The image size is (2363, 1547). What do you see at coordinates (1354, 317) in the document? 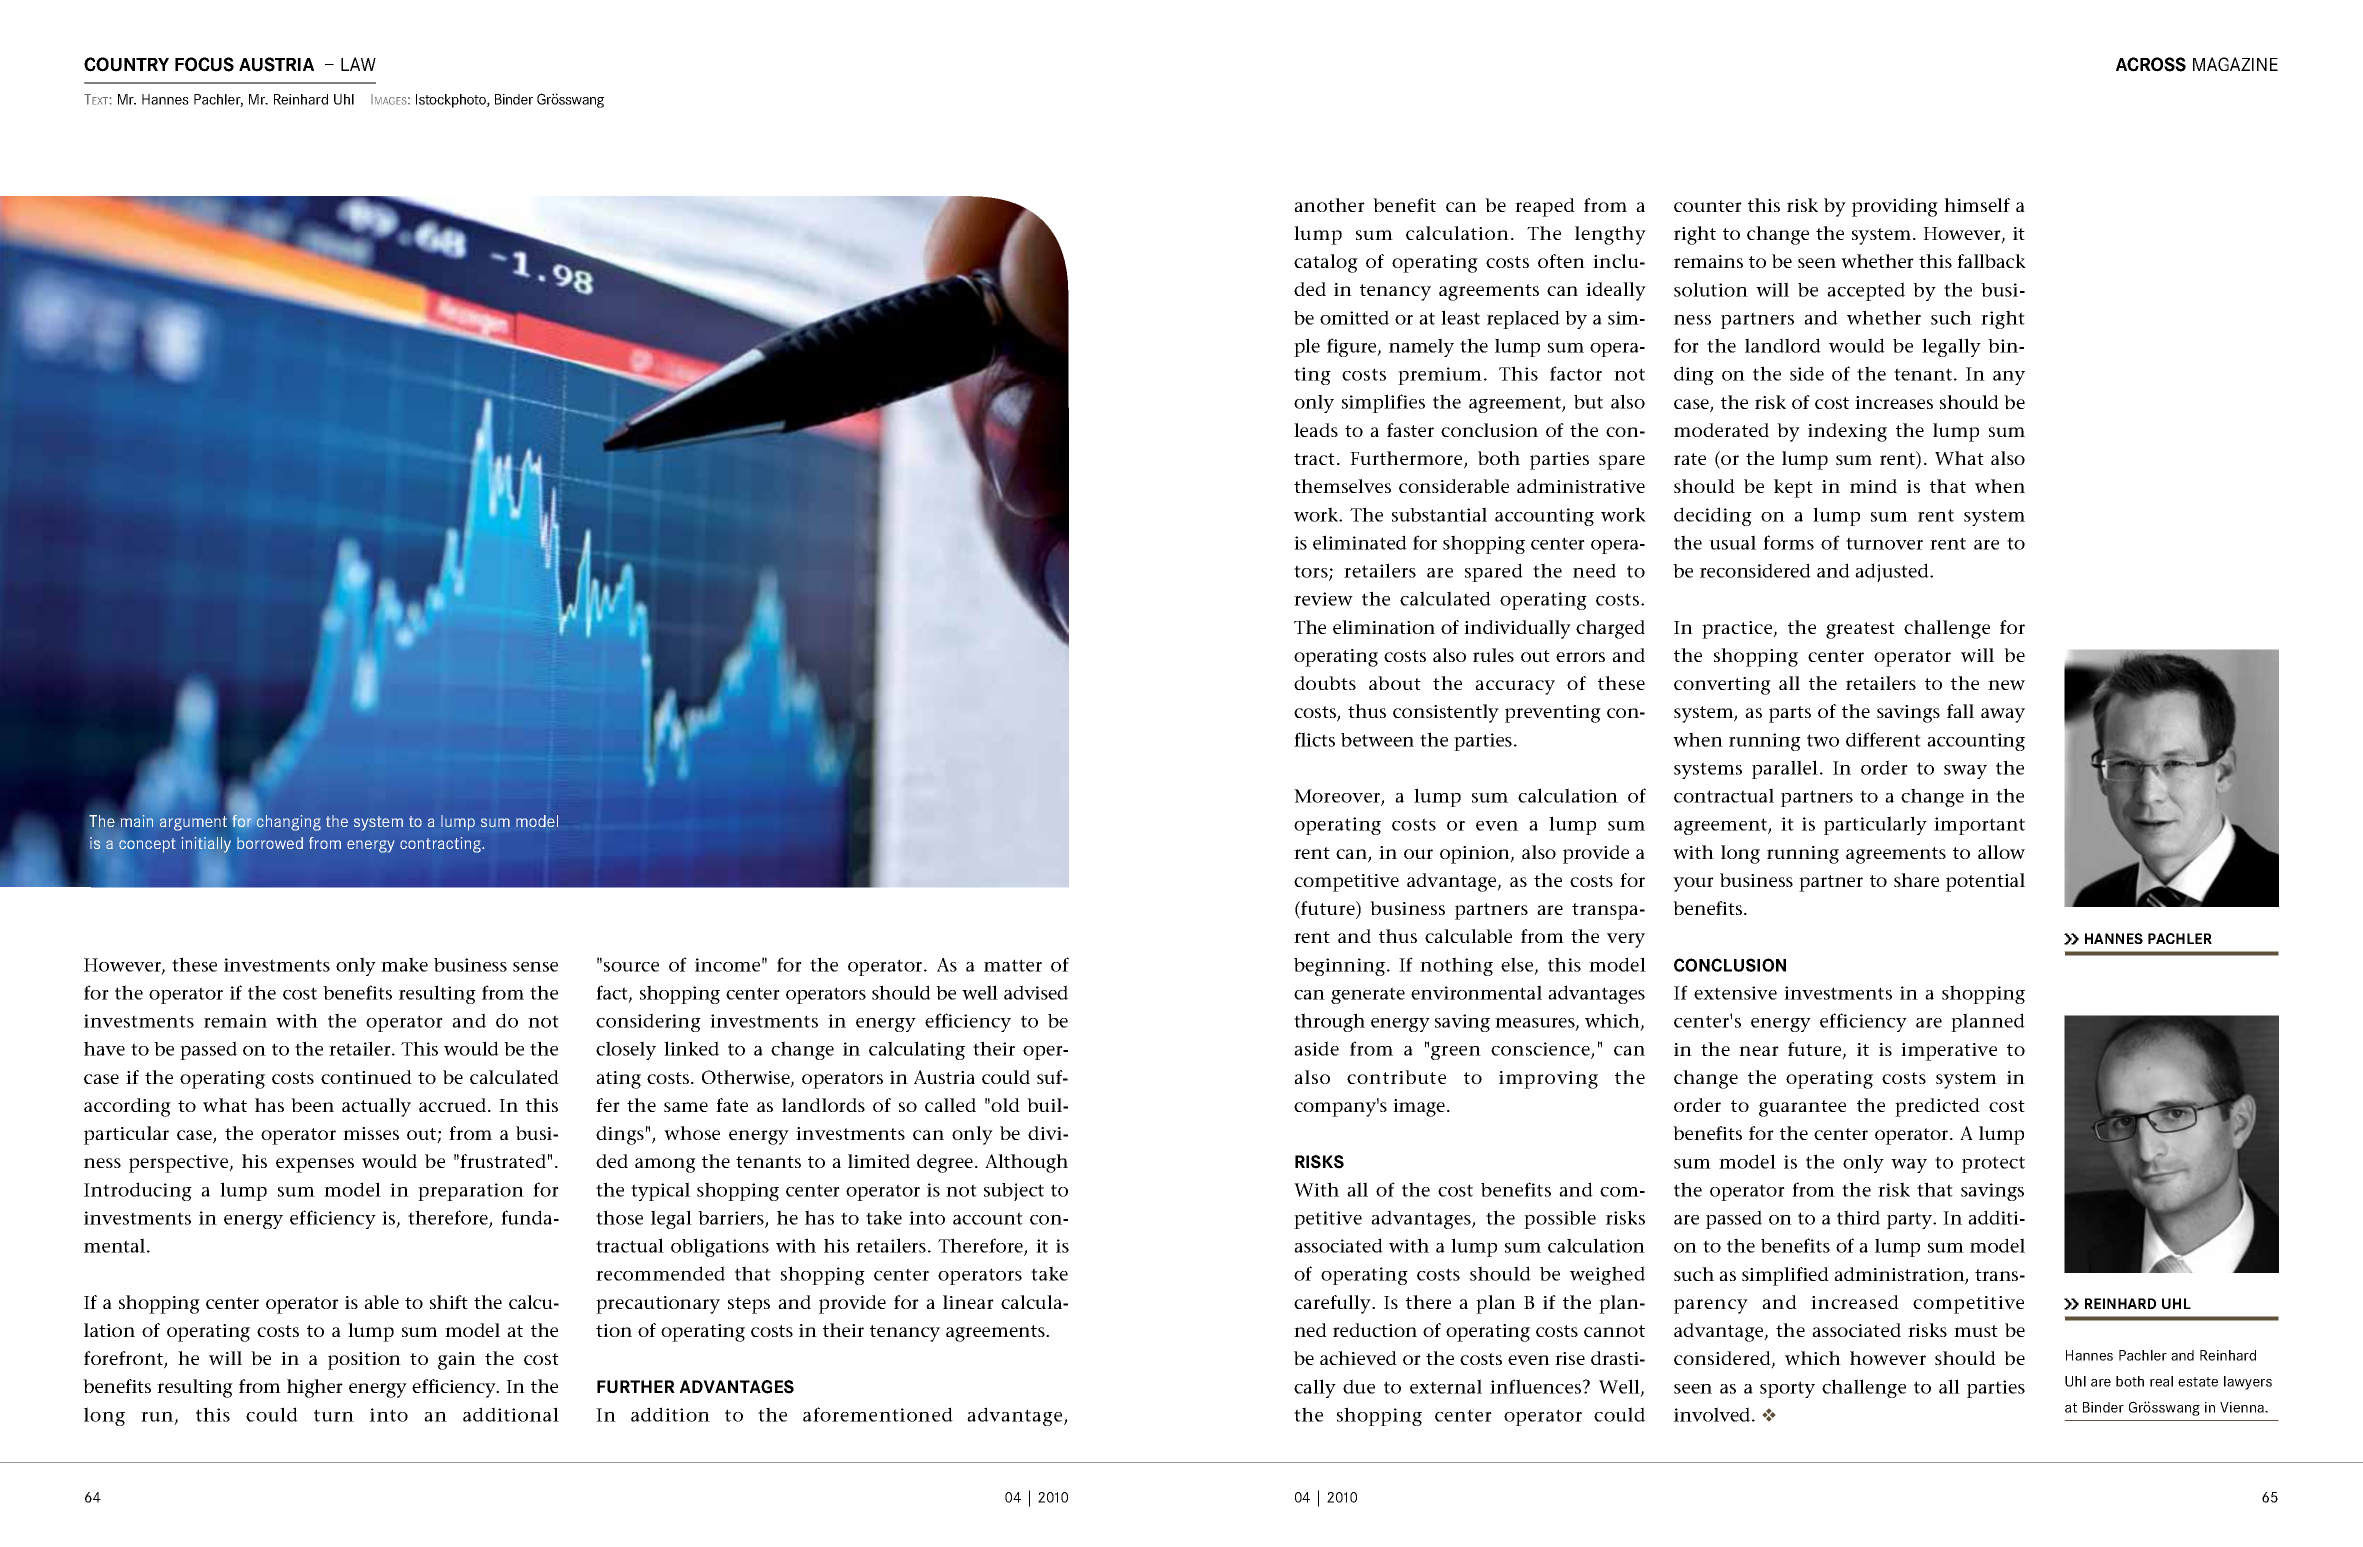
I see `omitted` at bounding box center [1354, 317].
